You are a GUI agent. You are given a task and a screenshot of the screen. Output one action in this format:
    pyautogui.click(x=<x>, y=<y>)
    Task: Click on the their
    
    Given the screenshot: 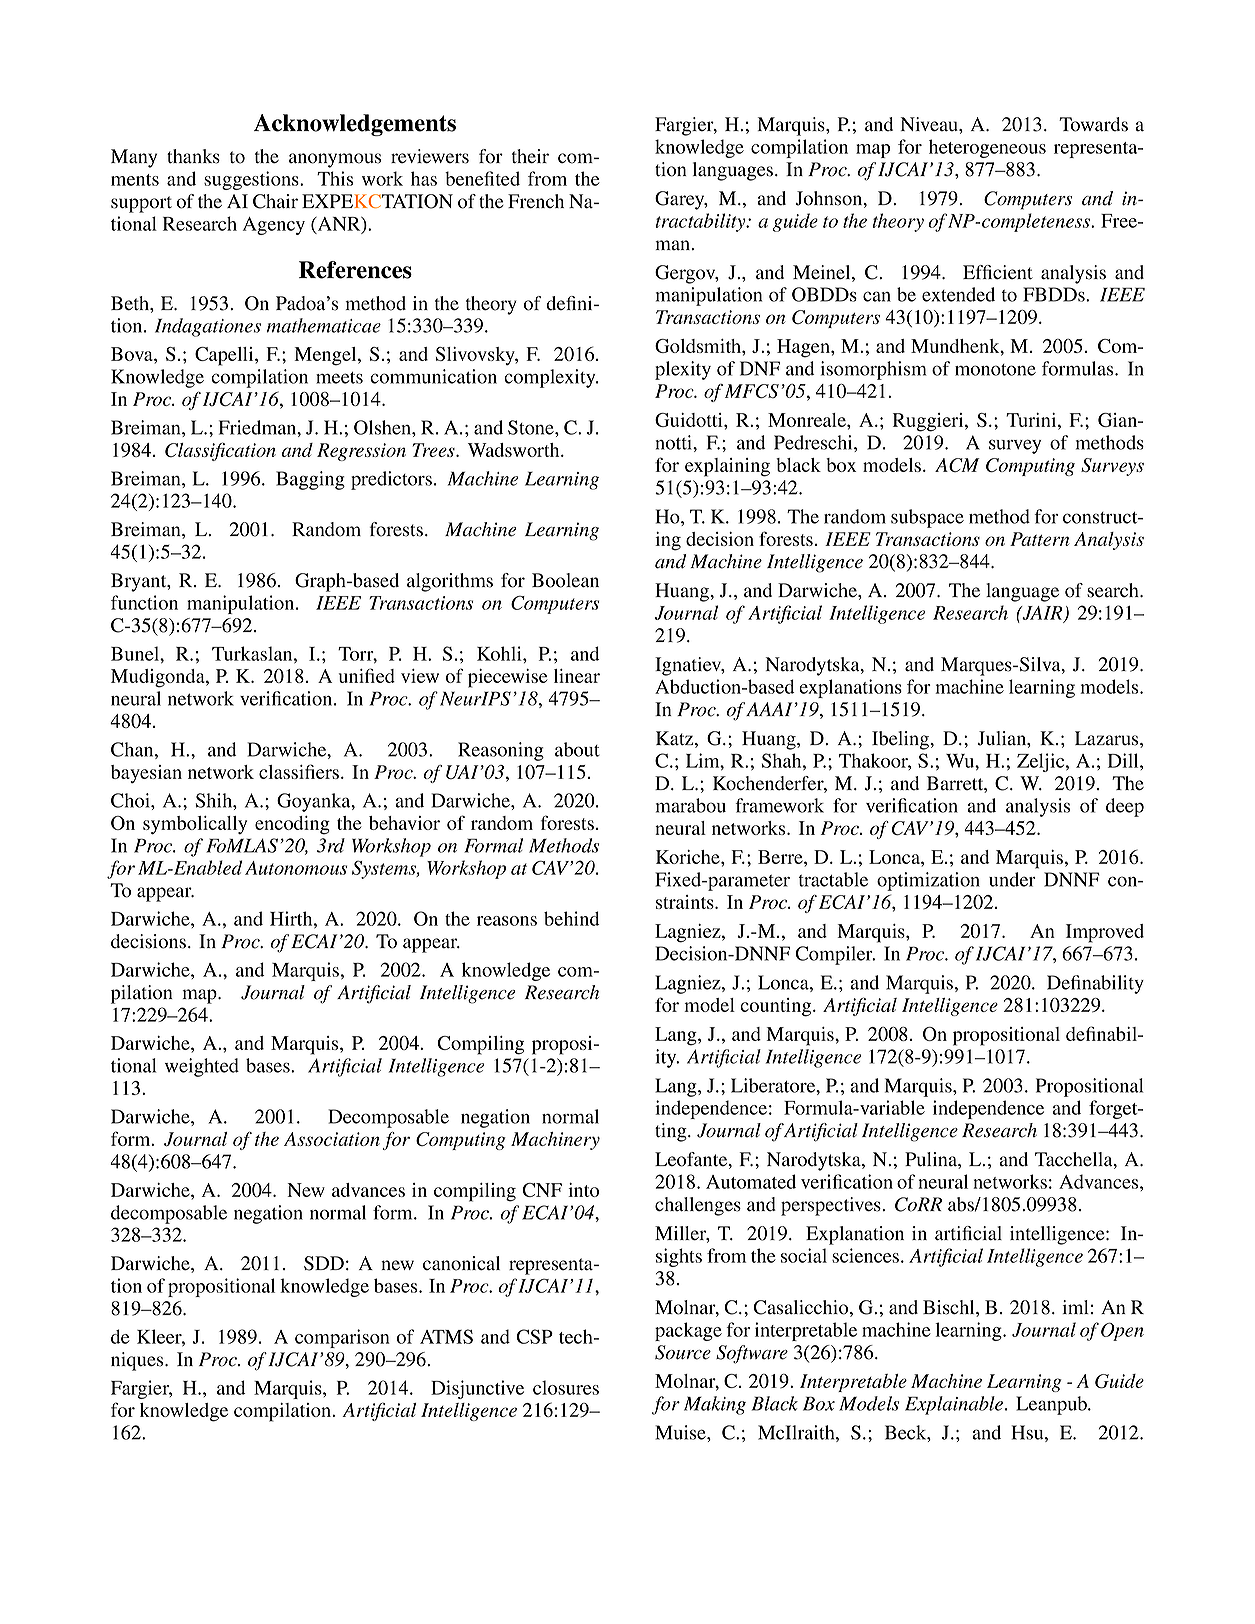 What is the action you would take?
    pyautogui.click(x=530, y=156)
